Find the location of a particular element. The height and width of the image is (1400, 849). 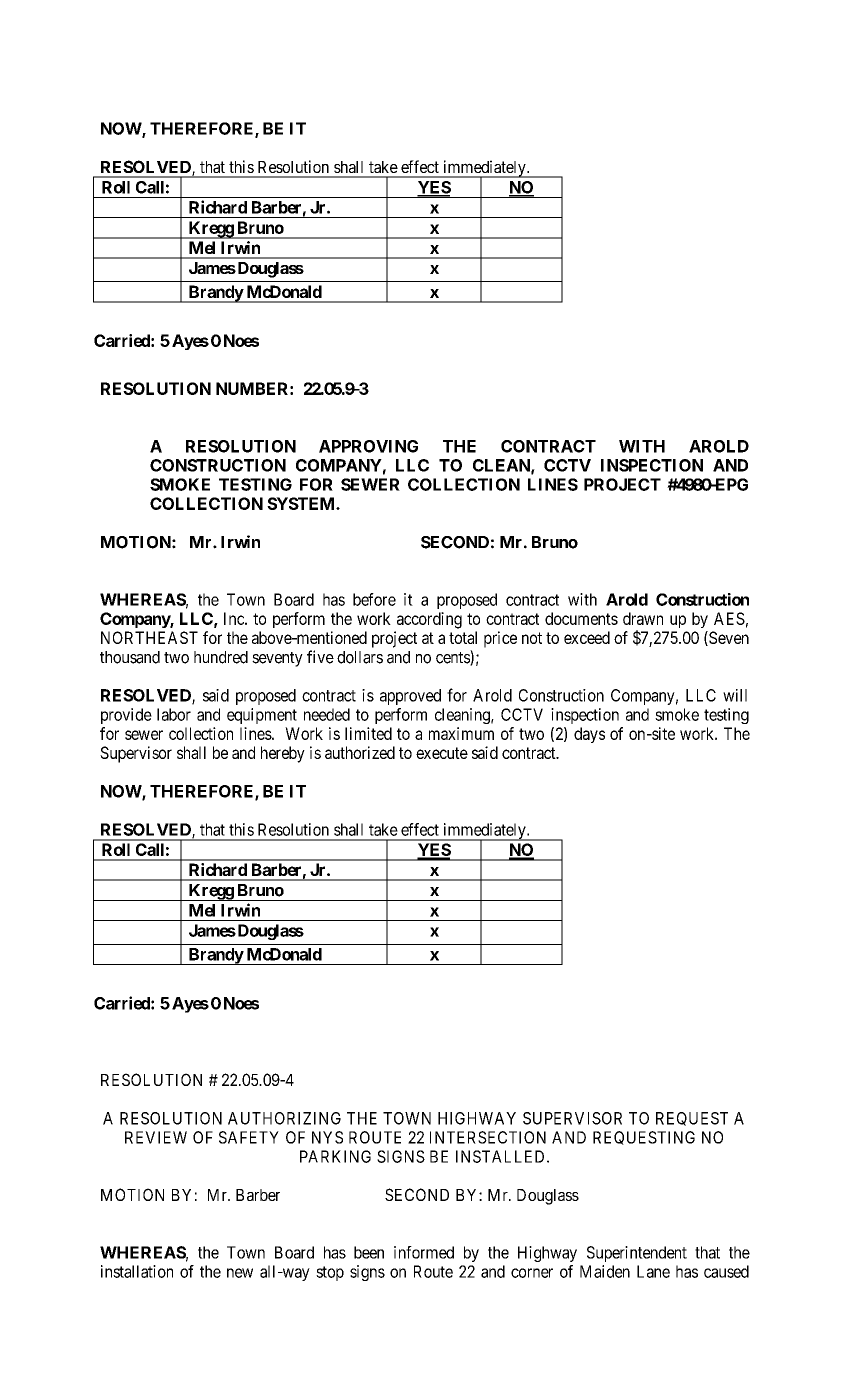

informed is located at coordinates (424, 1252).
